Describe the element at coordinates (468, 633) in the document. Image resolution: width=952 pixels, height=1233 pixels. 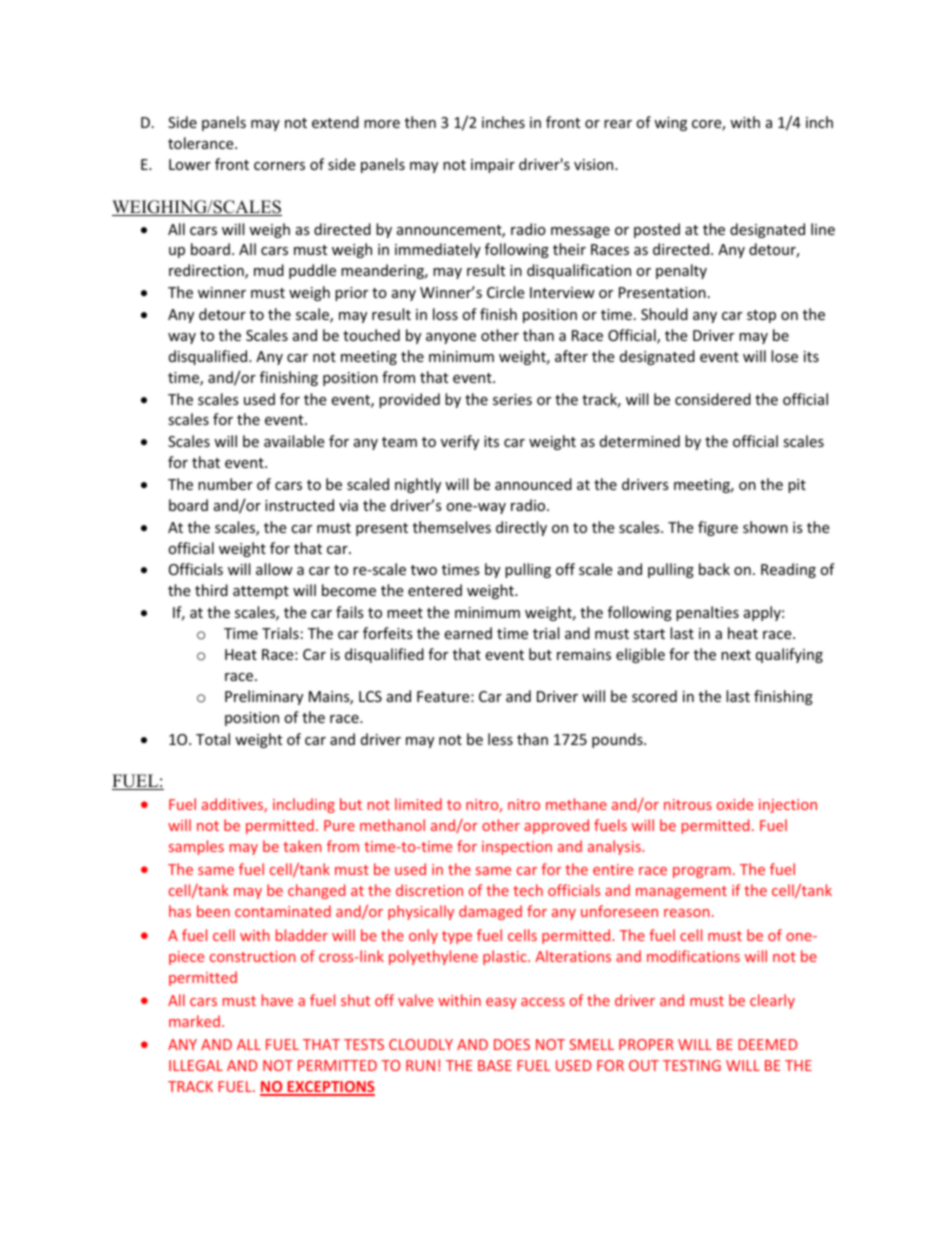
I see `earned` at that location.
